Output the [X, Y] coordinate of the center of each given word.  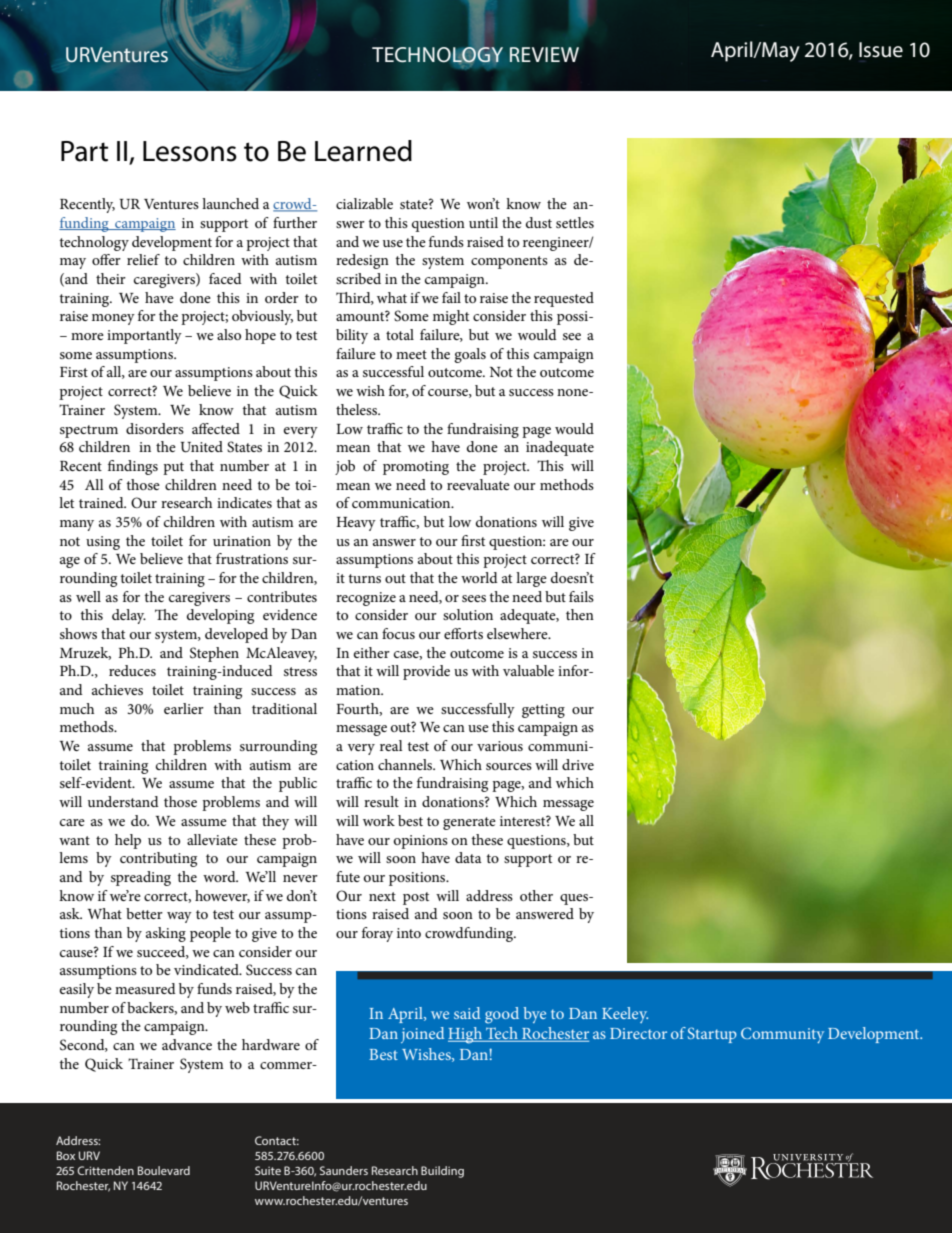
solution [468, 614]
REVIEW [544, 54]
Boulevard [164, 1170]
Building [442, 1172]
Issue [881, 50]
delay [129, 616]
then [580, 614]
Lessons [190, 151]
